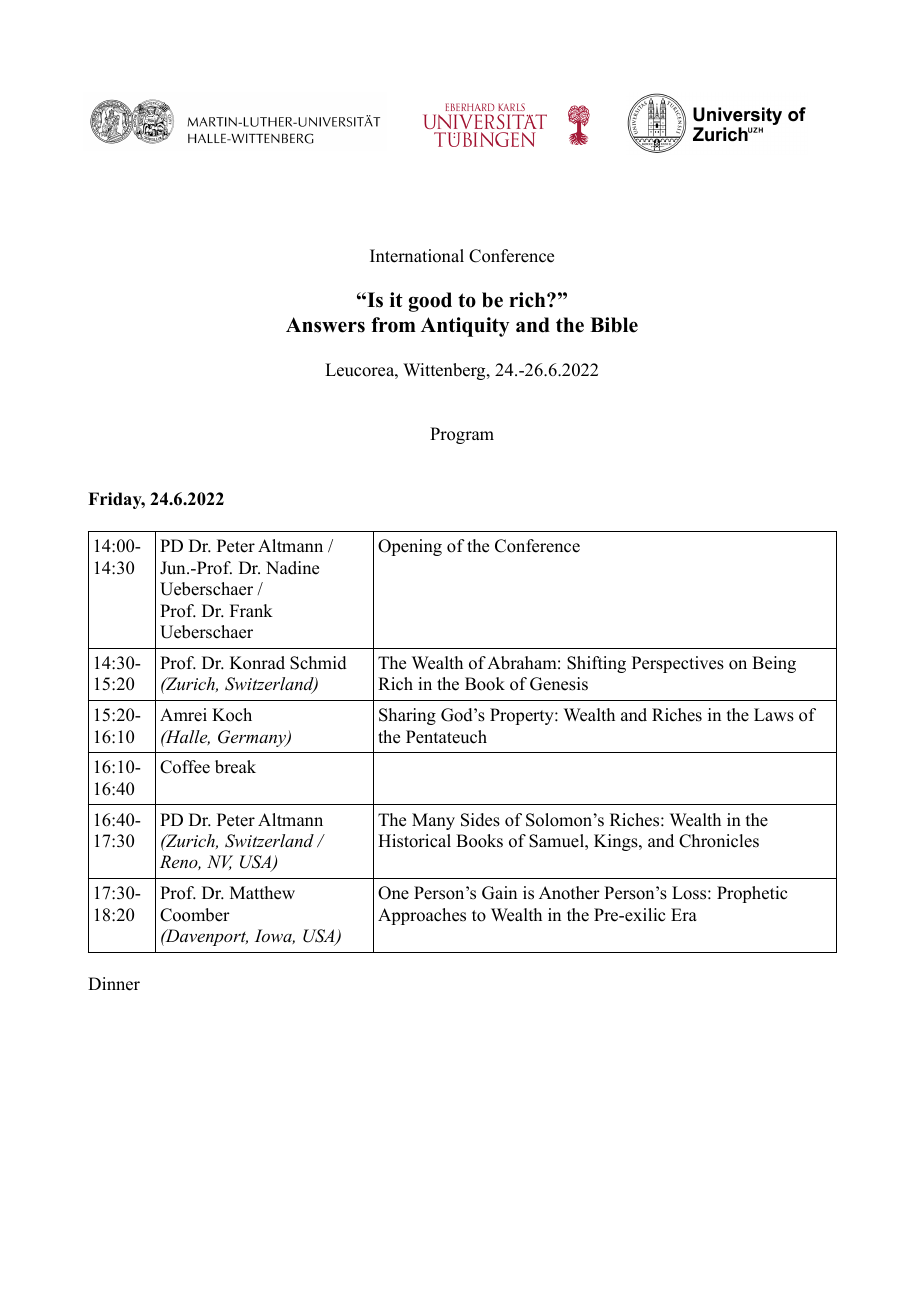 This screenshot has height=1308, width=924. What do you see at coordinates (462, 435) in the screenshot?
I see `Program` at bounding box center [462, 435].
